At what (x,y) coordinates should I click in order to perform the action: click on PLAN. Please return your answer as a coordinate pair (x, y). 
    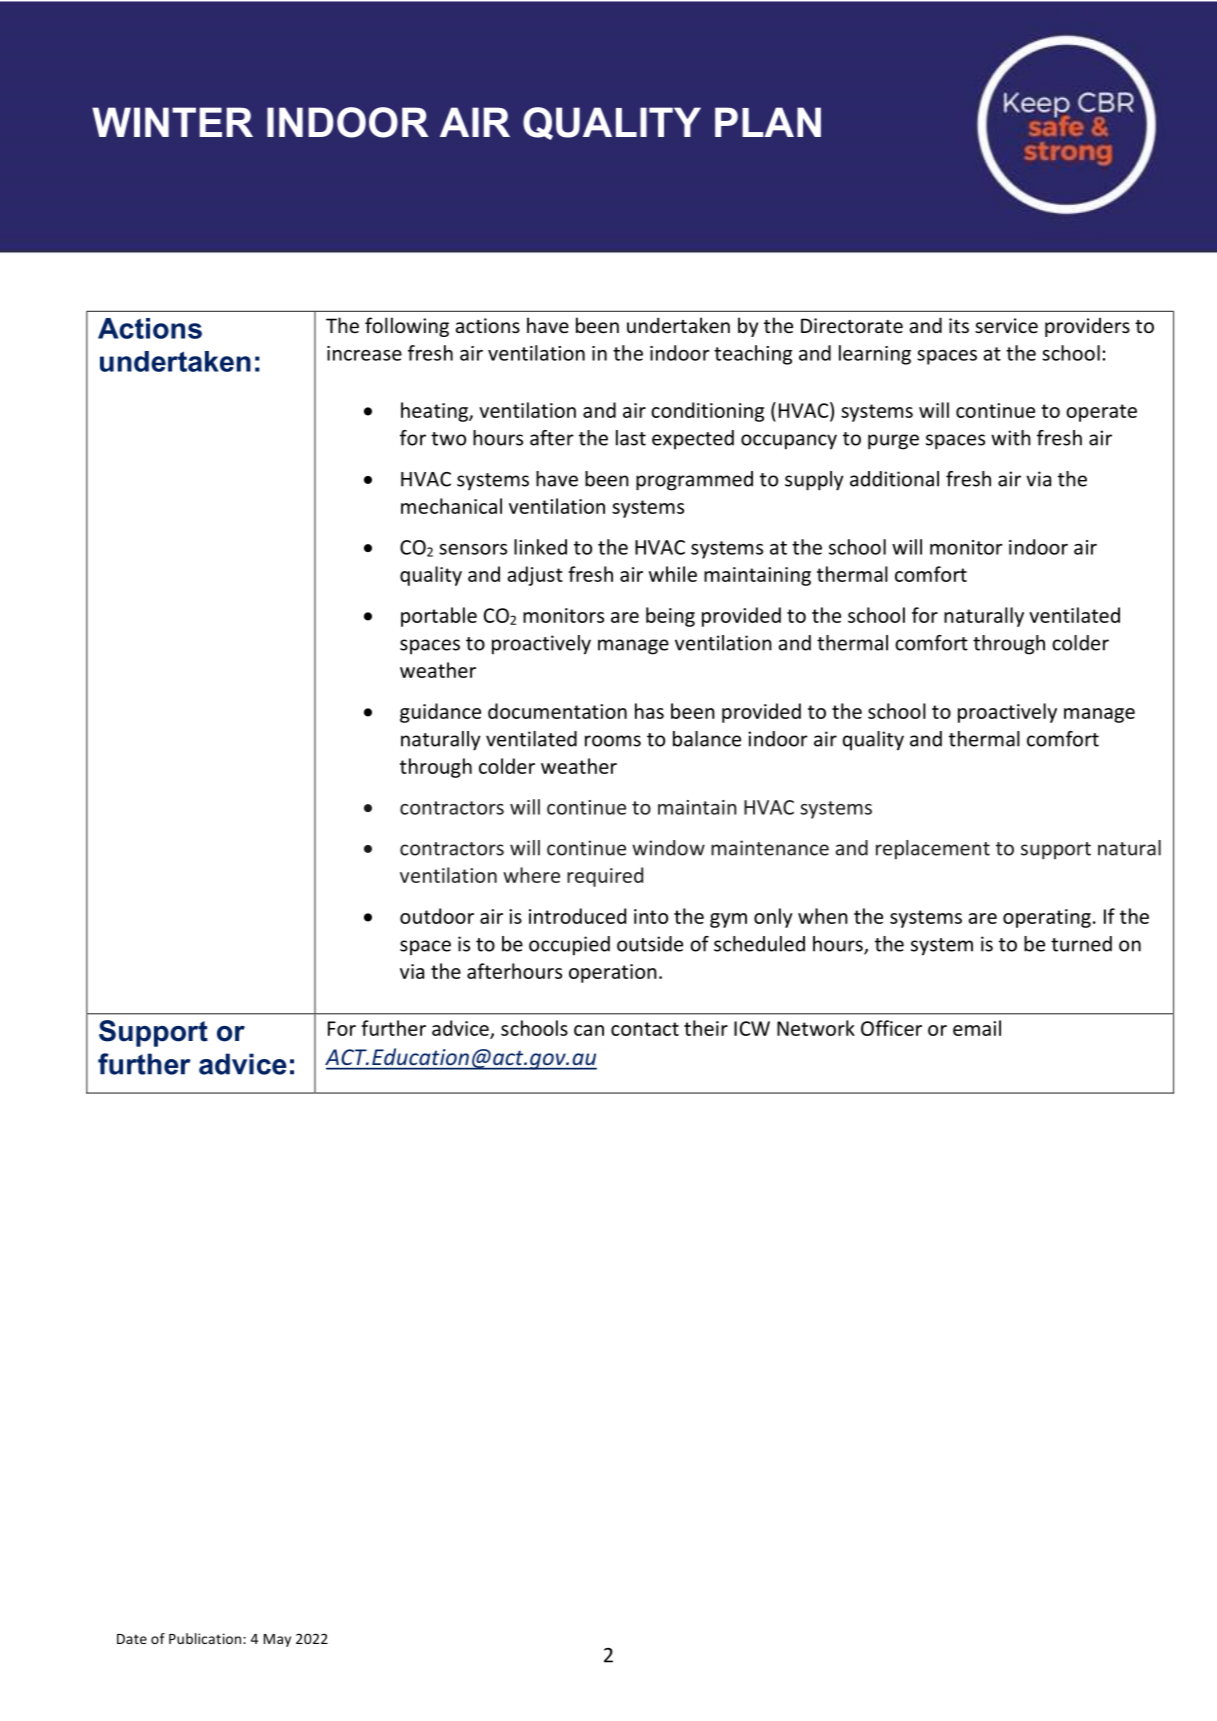
    Looking at the image, I should click on (768, 122).
